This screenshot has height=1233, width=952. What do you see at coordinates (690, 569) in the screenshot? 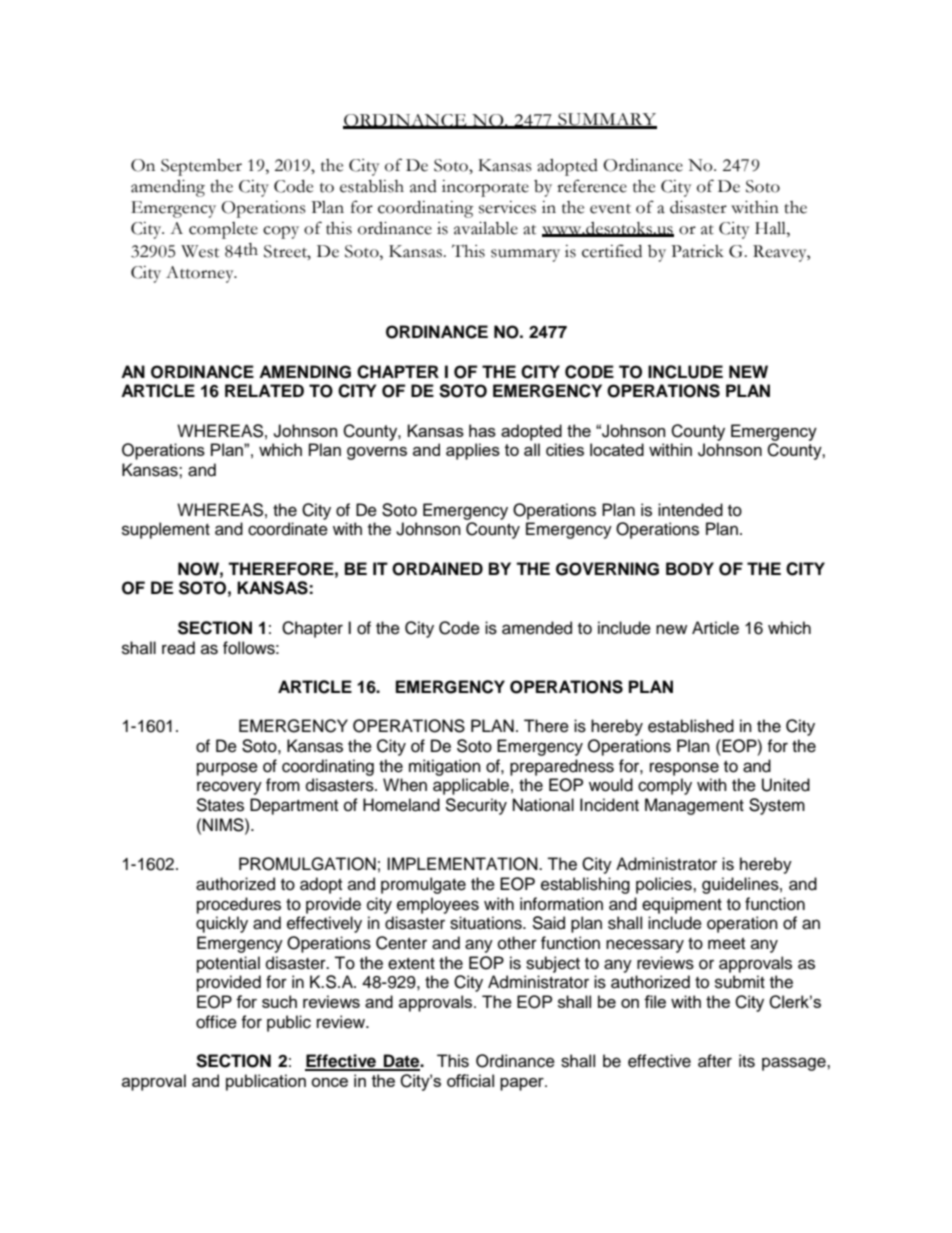
I see `BODY` at bounding box center [690, 569].
